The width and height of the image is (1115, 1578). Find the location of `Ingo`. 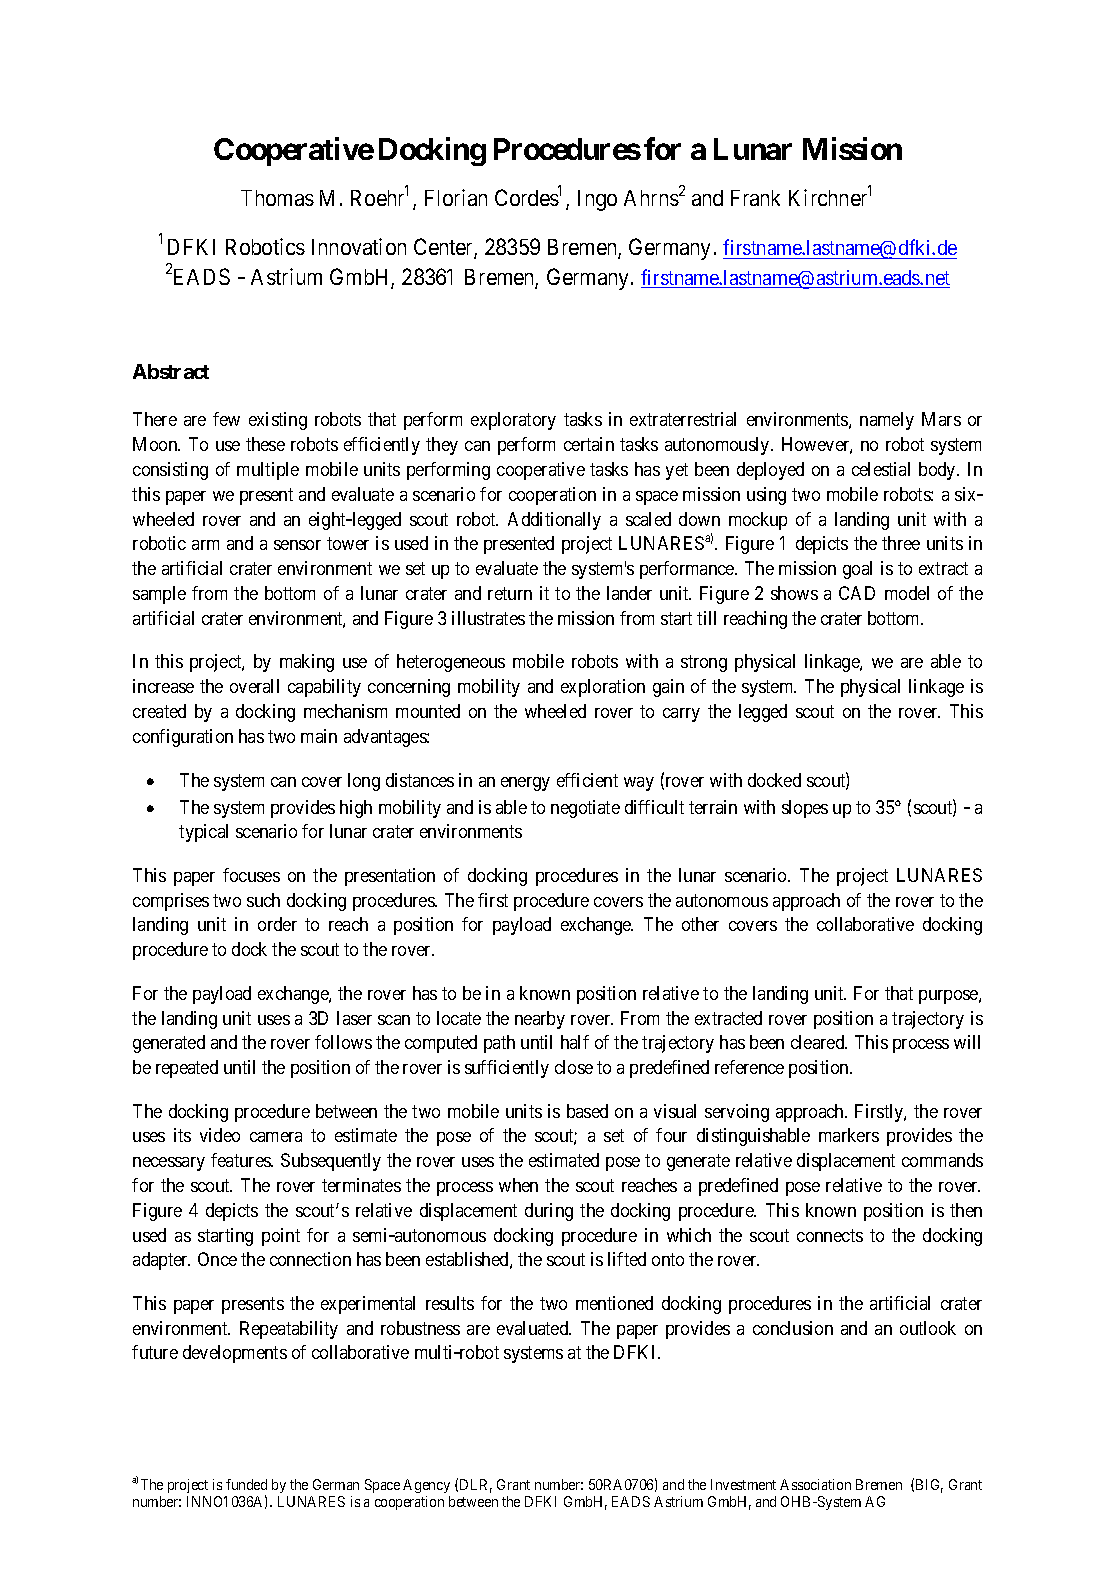

Ingo is located at coordinates (597, 200).
